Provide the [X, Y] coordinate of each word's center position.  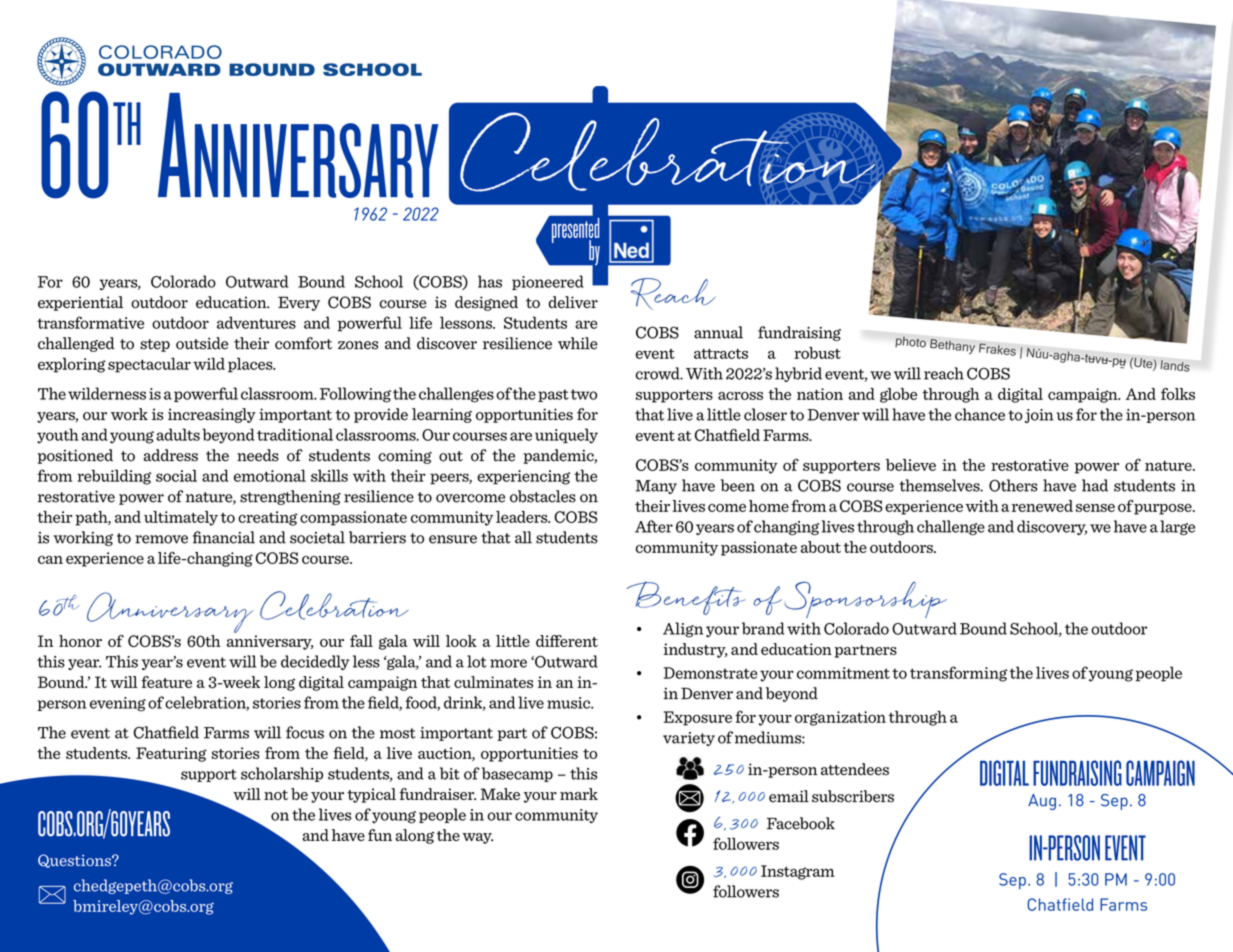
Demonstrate [710, 673]
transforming [958, 674]
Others [1013, 485]
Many [656, 487]
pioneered [548, 282]
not [276, 795]
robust [817, 353]
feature [166, 682]
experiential [80, 303]
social [176, 475]
